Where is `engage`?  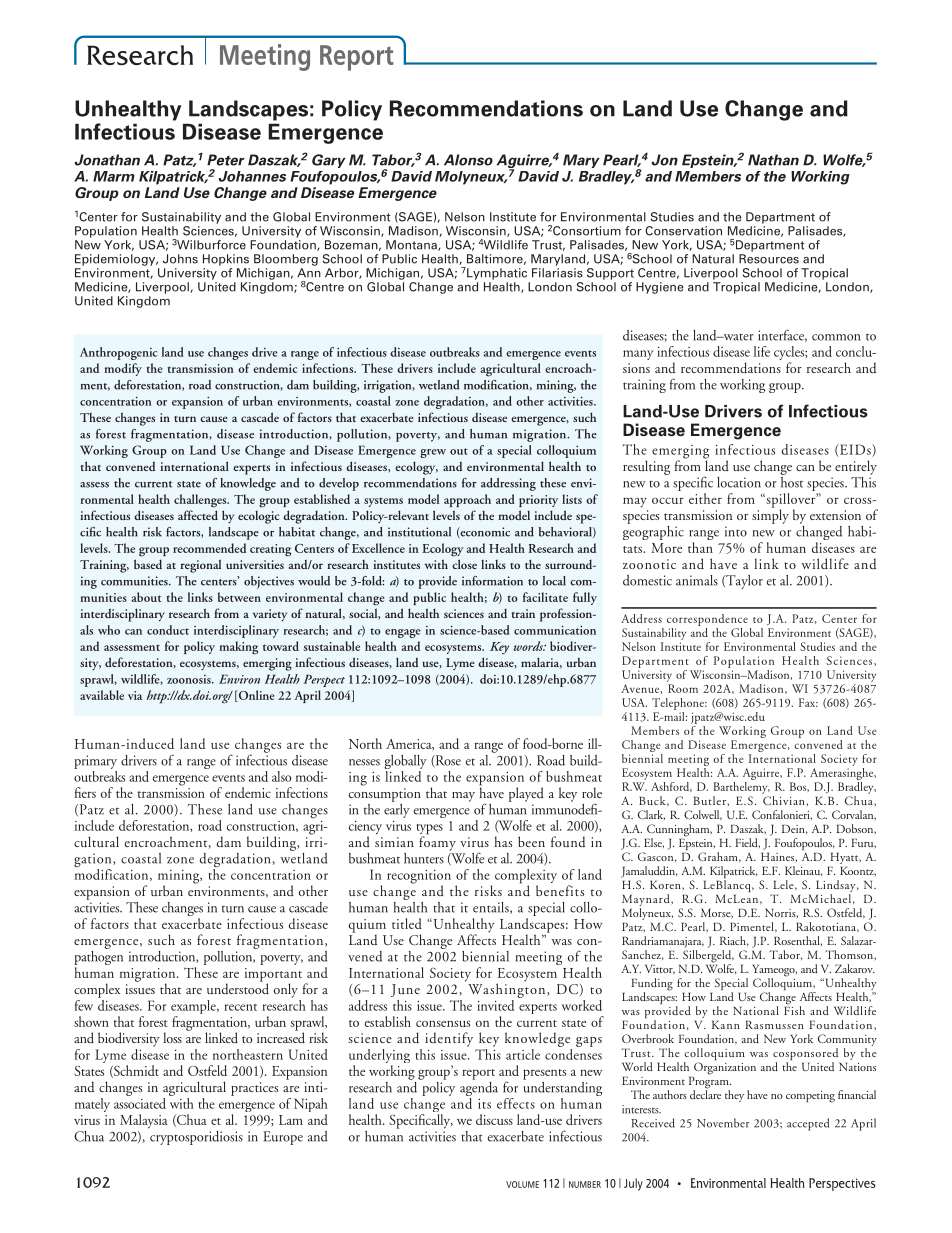 engage is located at coordinates (403, 633).
